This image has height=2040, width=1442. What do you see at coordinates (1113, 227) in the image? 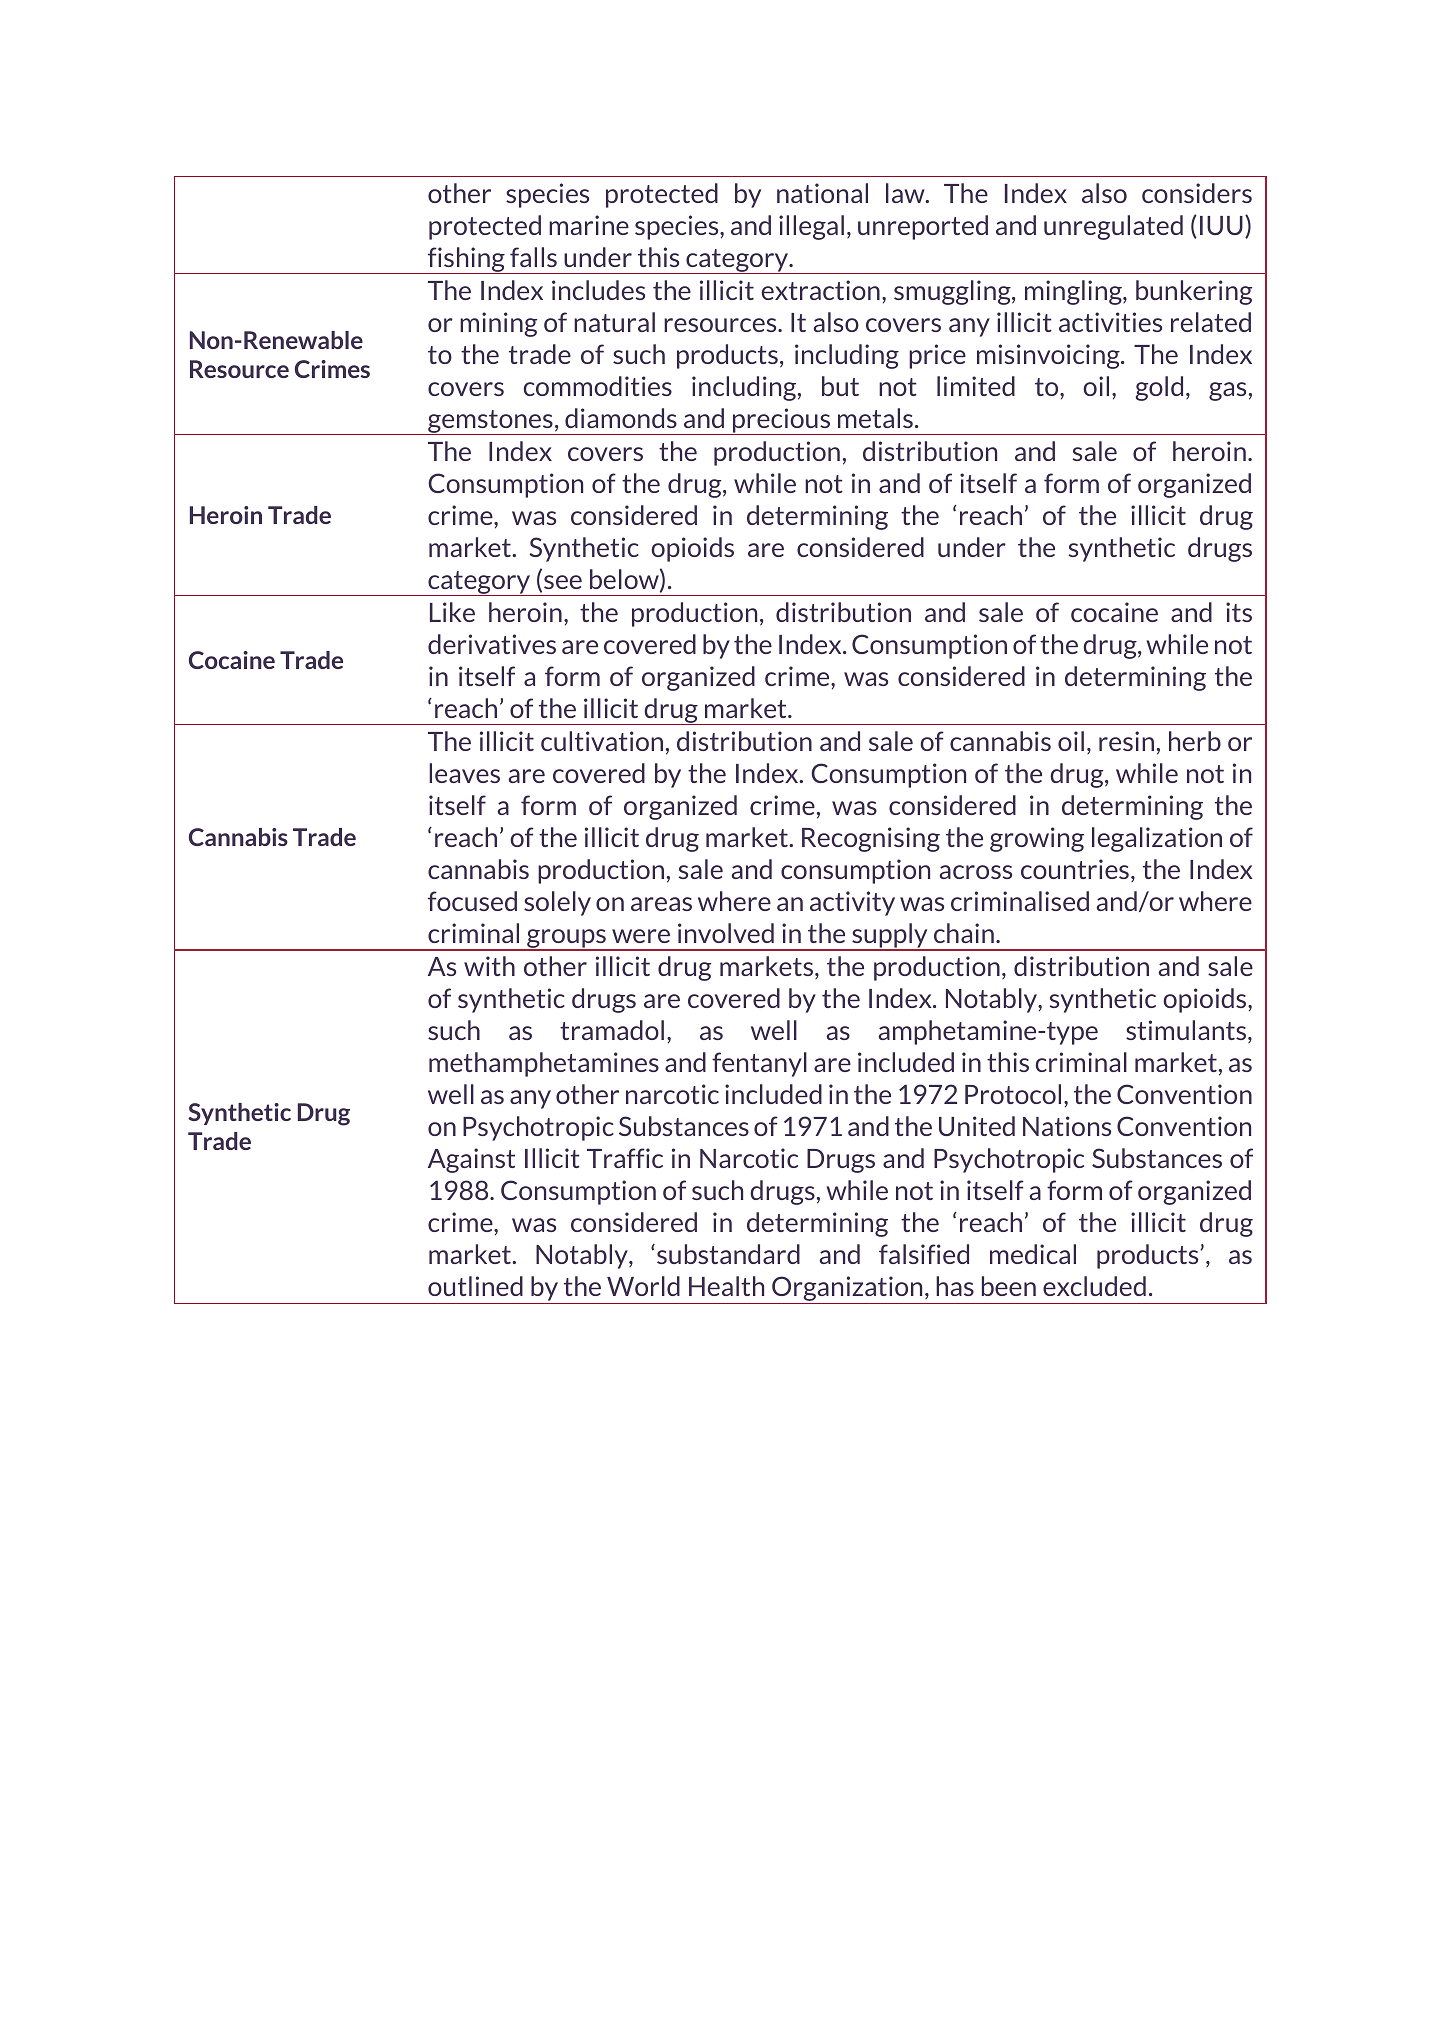
I see `unregulated` at bounding box center [1113, 227].
